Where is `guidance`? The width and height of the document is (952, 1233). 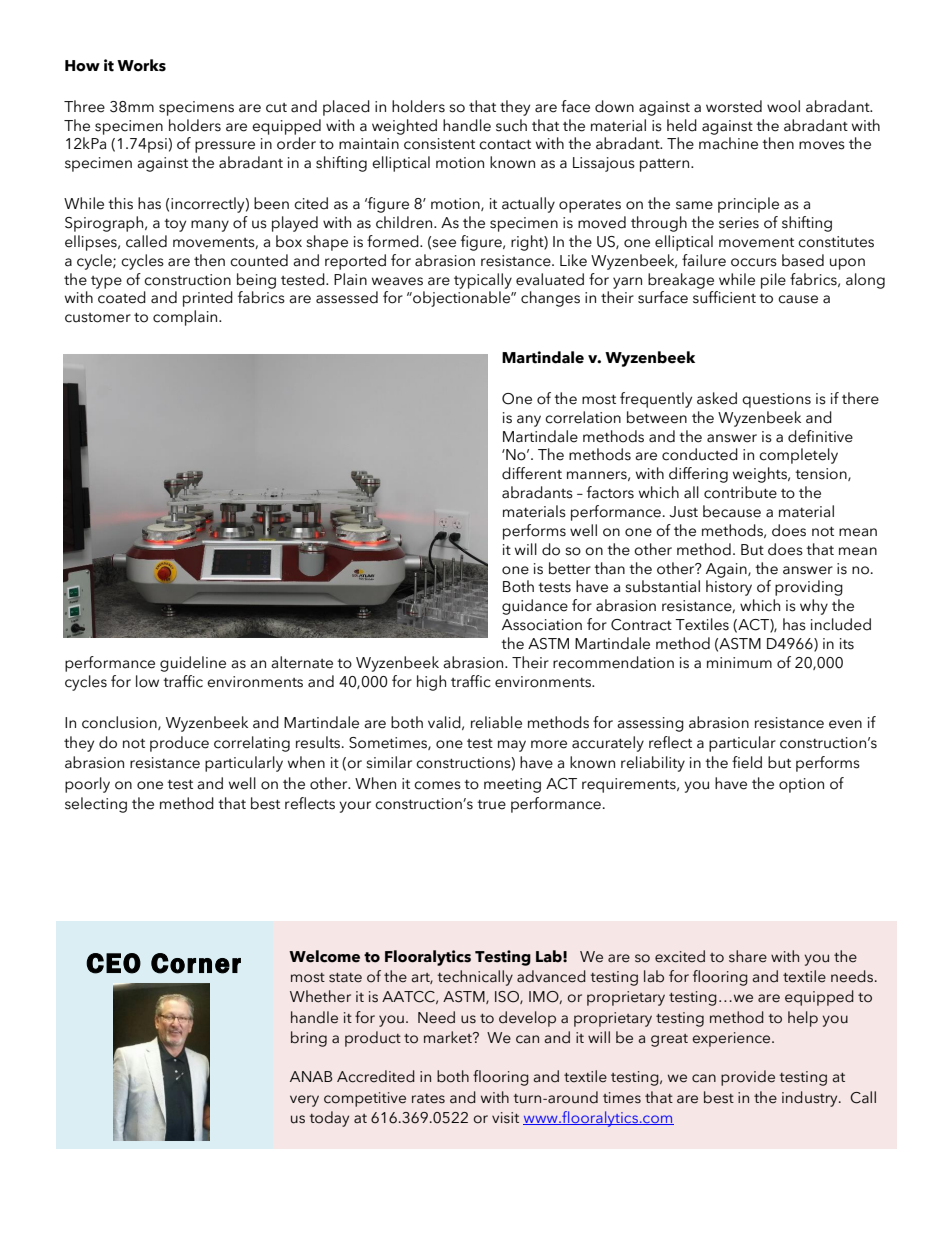 guidance is located at coordinates (535, 607).
